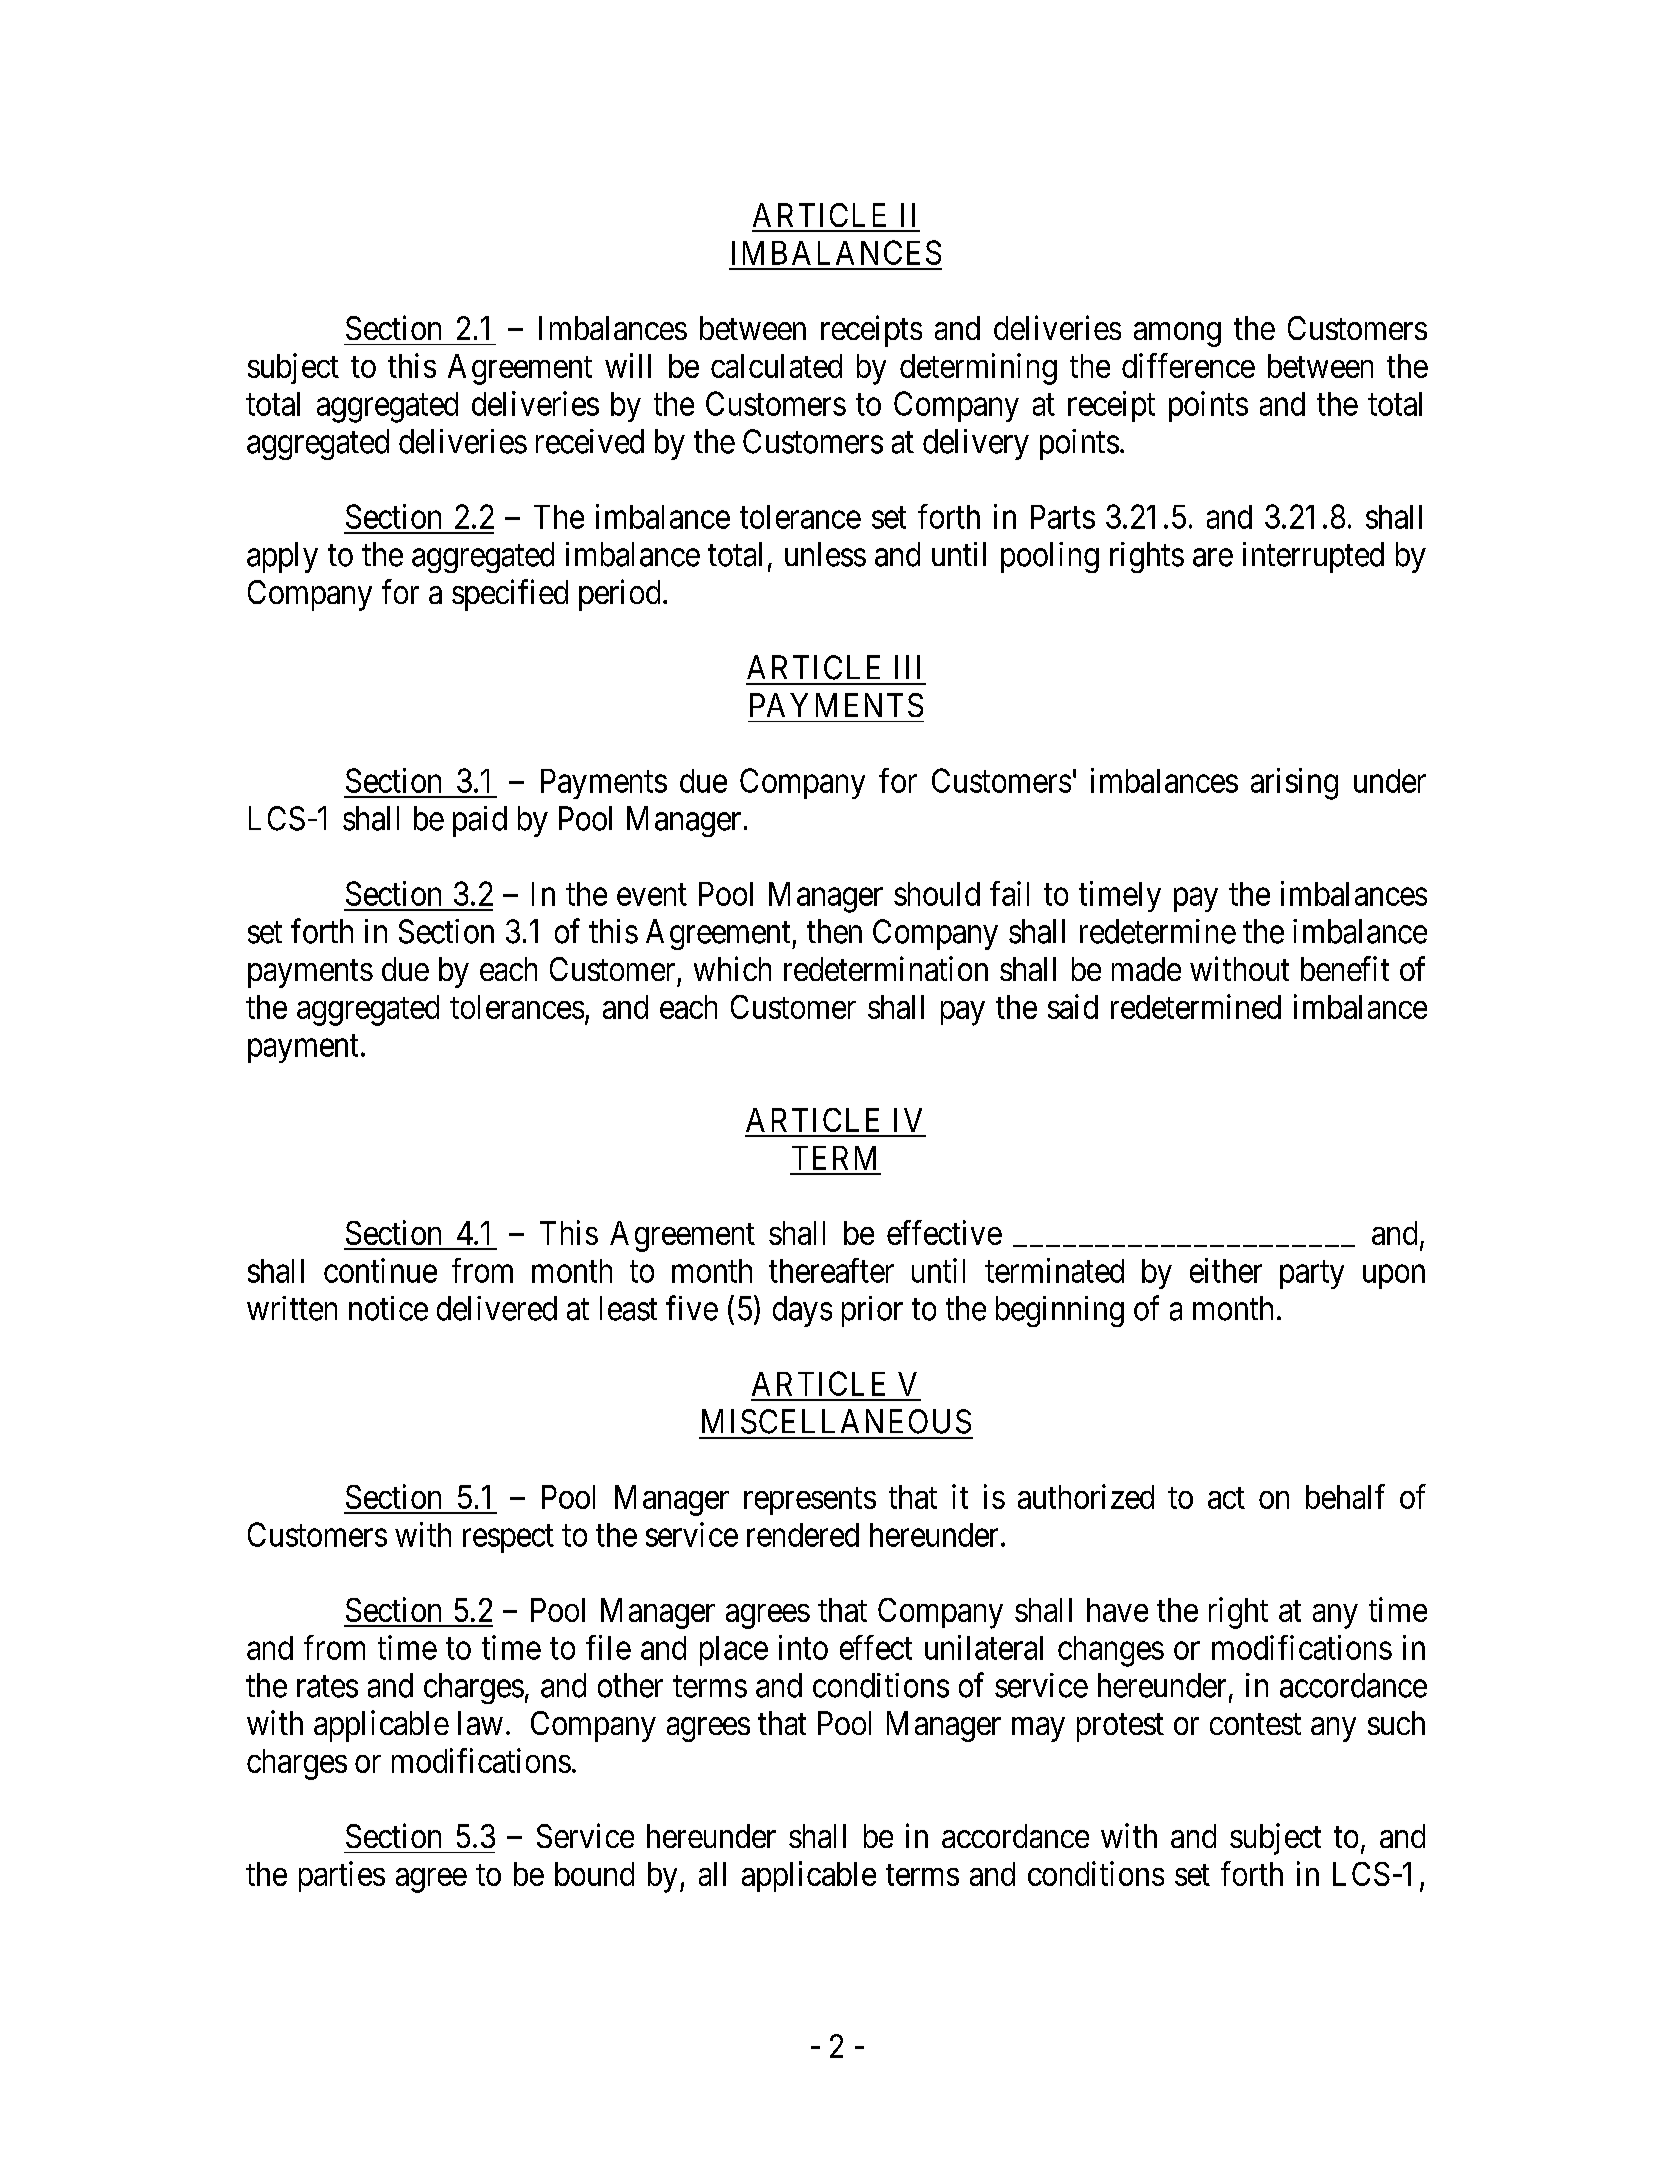  Describe the element at coordinates (732, 968) in the page. I see `which` at that location.
